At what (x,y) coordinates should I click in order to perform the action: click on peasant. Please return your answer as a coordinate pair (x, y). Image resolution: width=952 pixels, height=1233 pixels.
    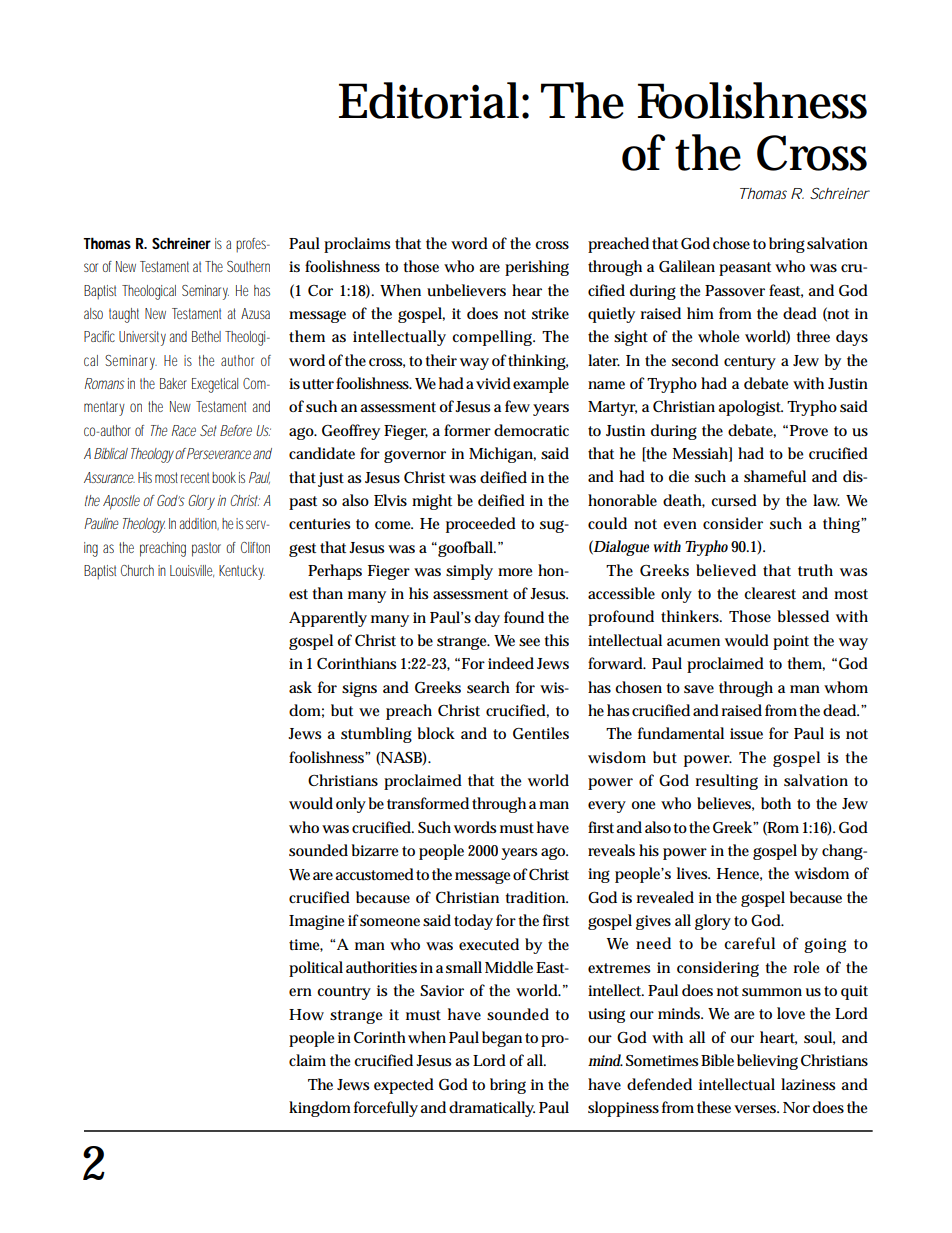
    Looking at the image, I should click on (745, 269).
